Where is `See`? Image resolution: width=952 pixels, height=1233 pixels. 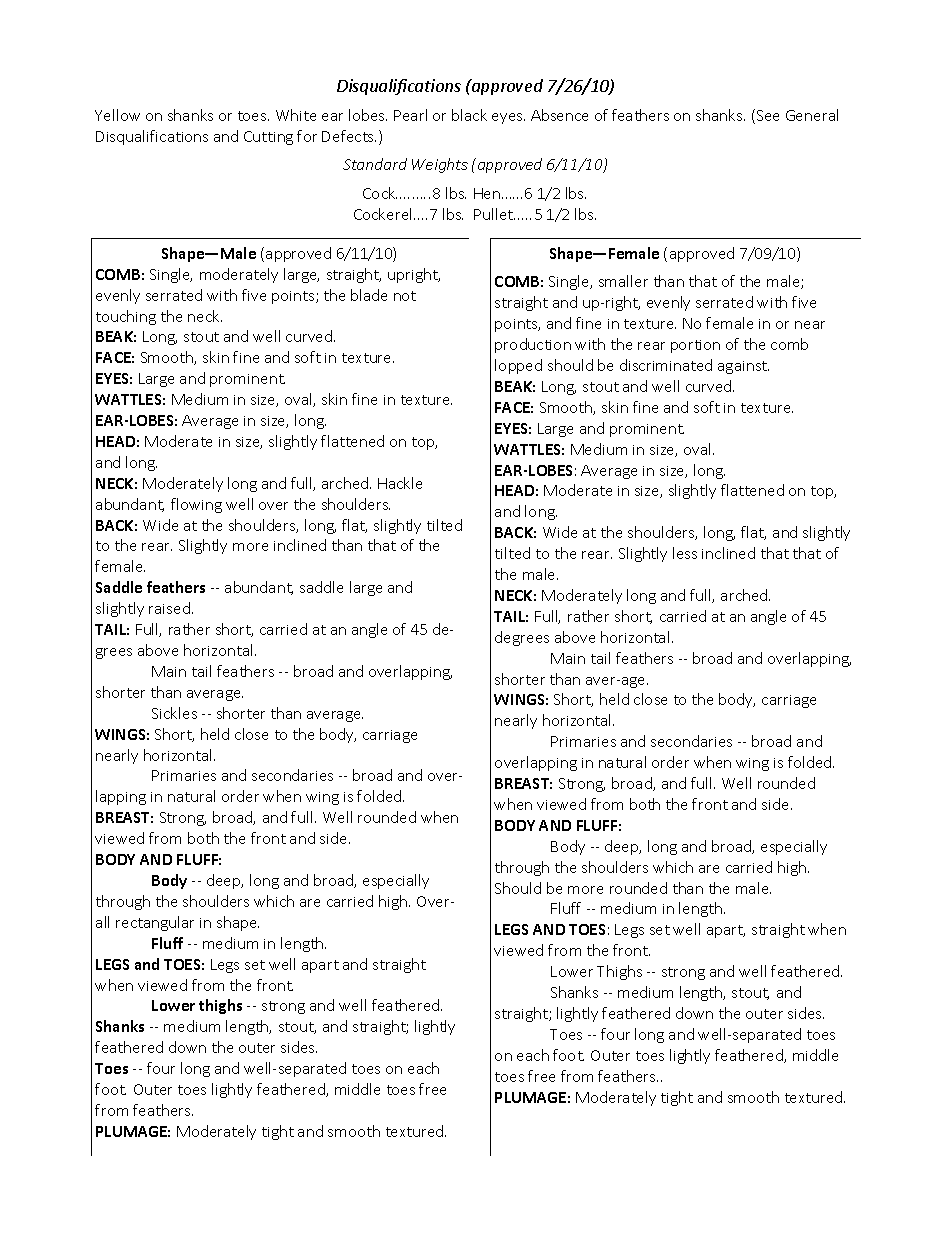
See is located at coordinates (768, 115).
